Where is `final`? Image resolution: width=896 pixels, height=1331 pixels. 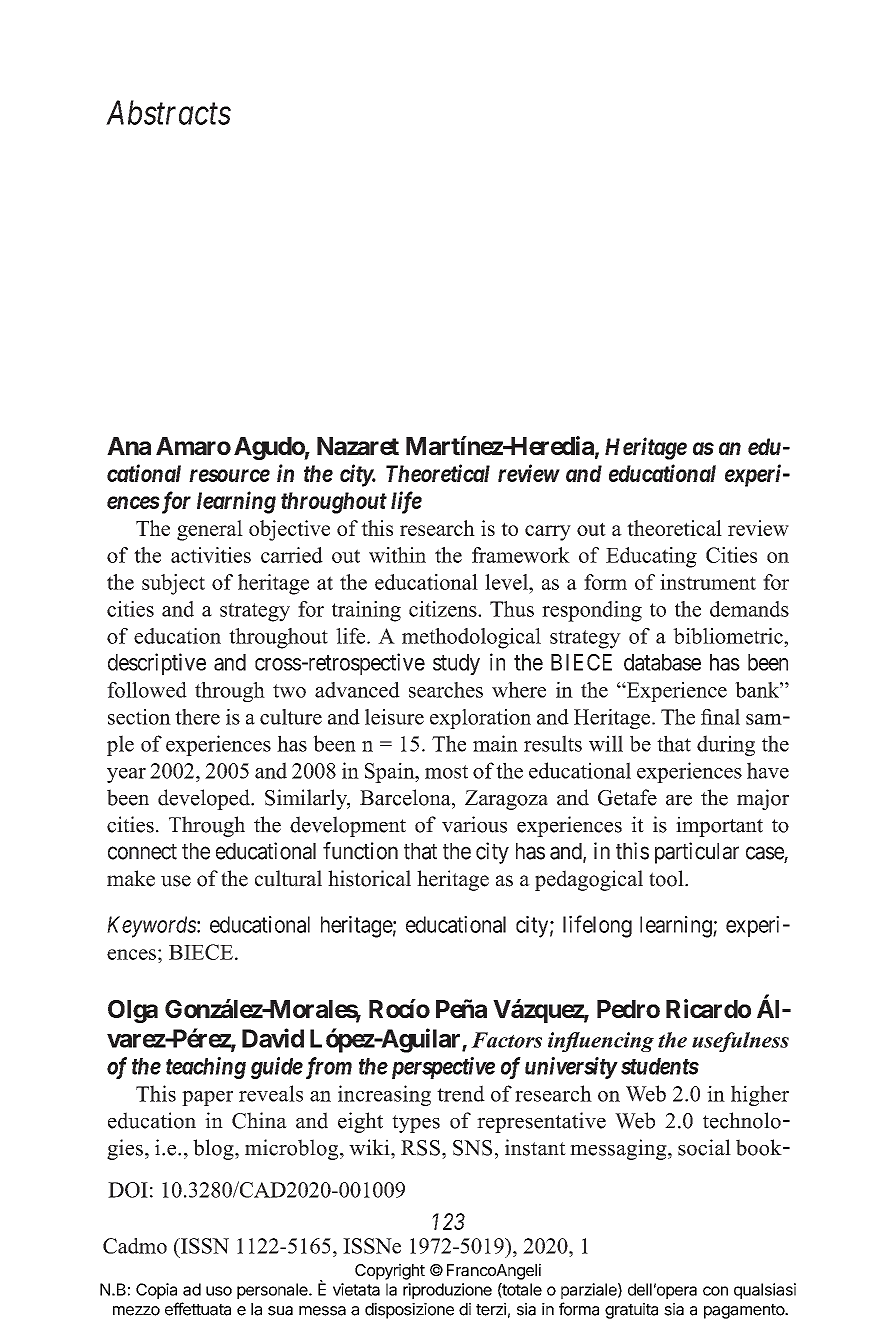 final is located at coordinates (720, 717).
